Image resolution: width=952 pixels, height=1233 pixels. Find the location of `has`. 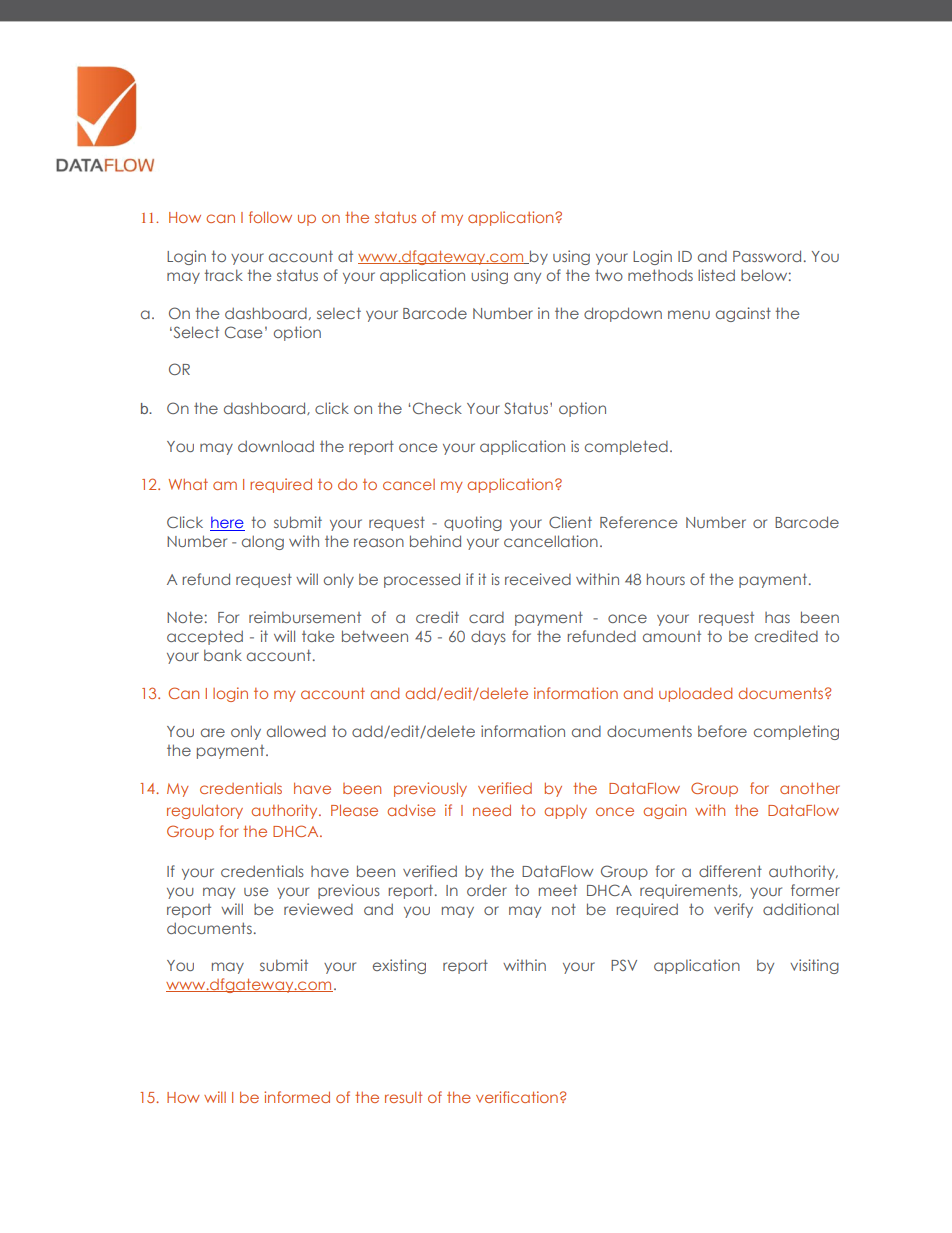

has is located at coordinates (777, 617).
